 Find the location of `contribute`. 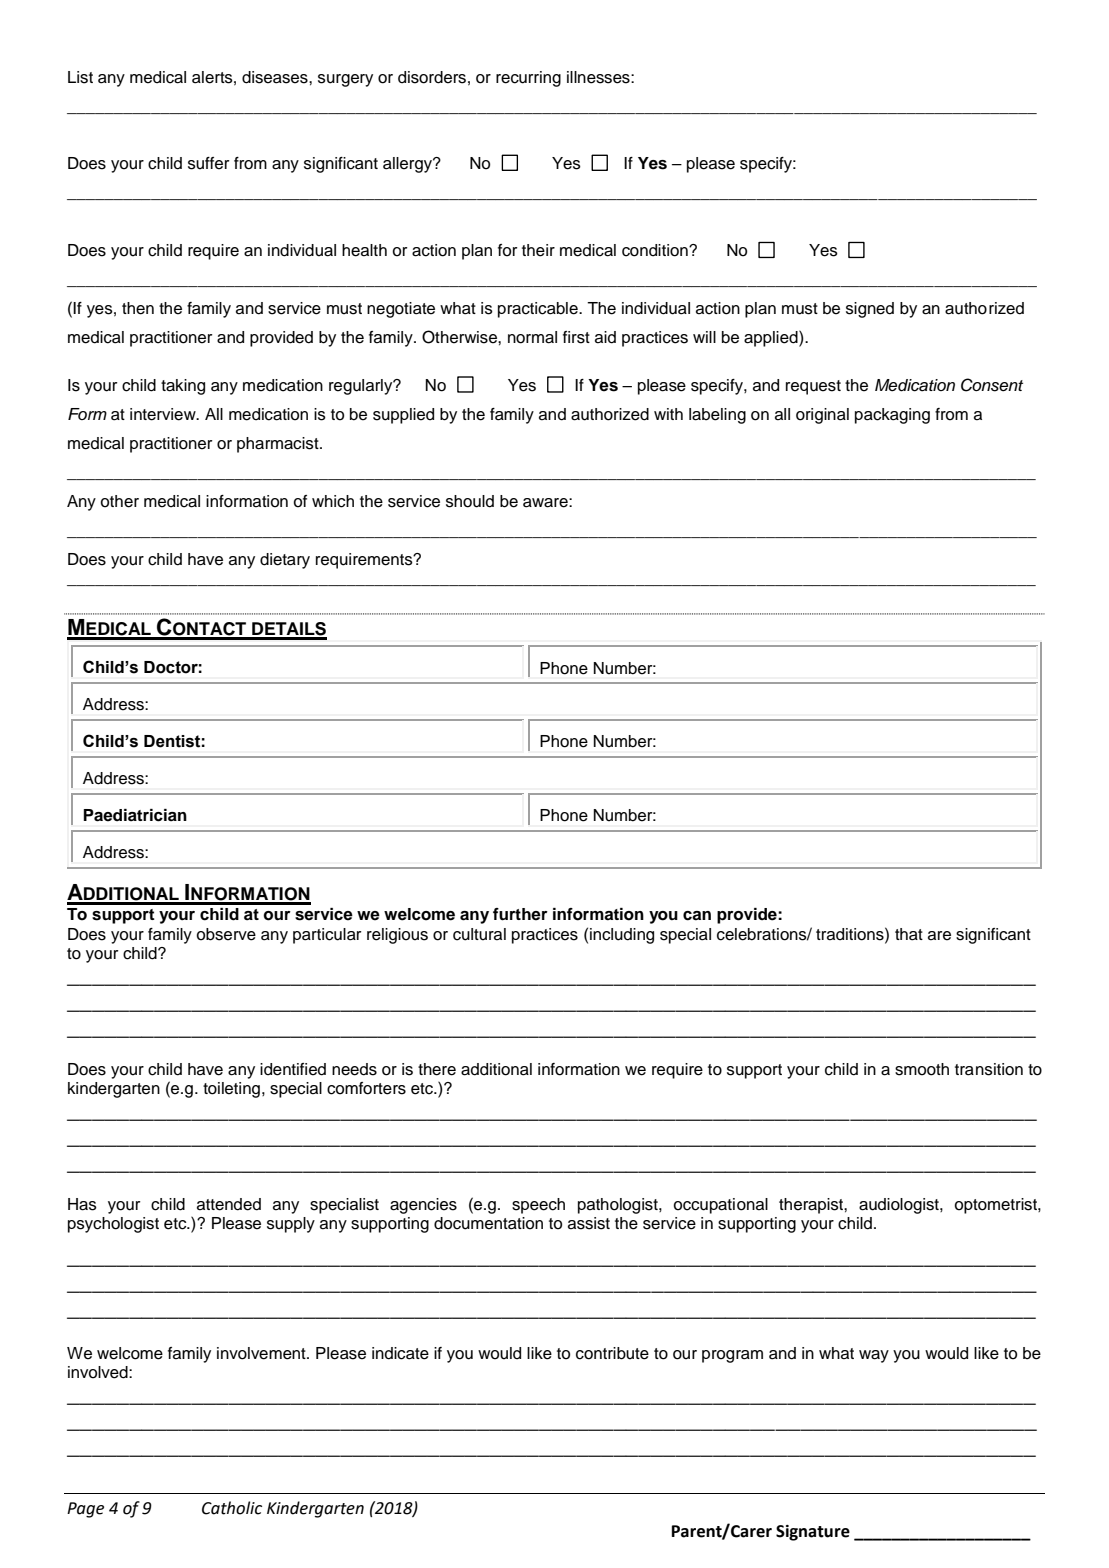

contribute is located at coordinates (612, 1353).
